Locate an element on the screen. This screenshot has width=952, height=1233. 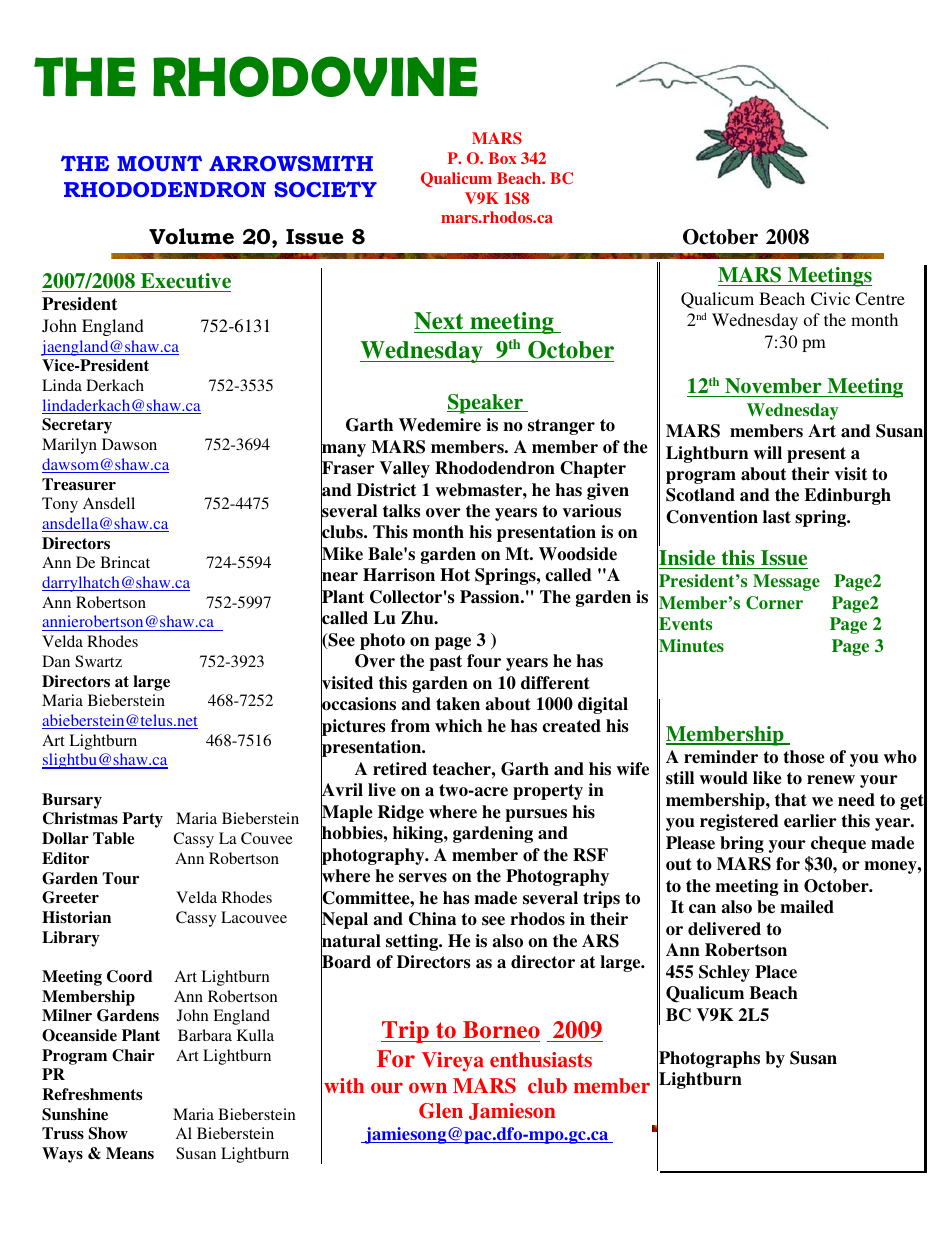
Place is located at coordinates (776, 972).
